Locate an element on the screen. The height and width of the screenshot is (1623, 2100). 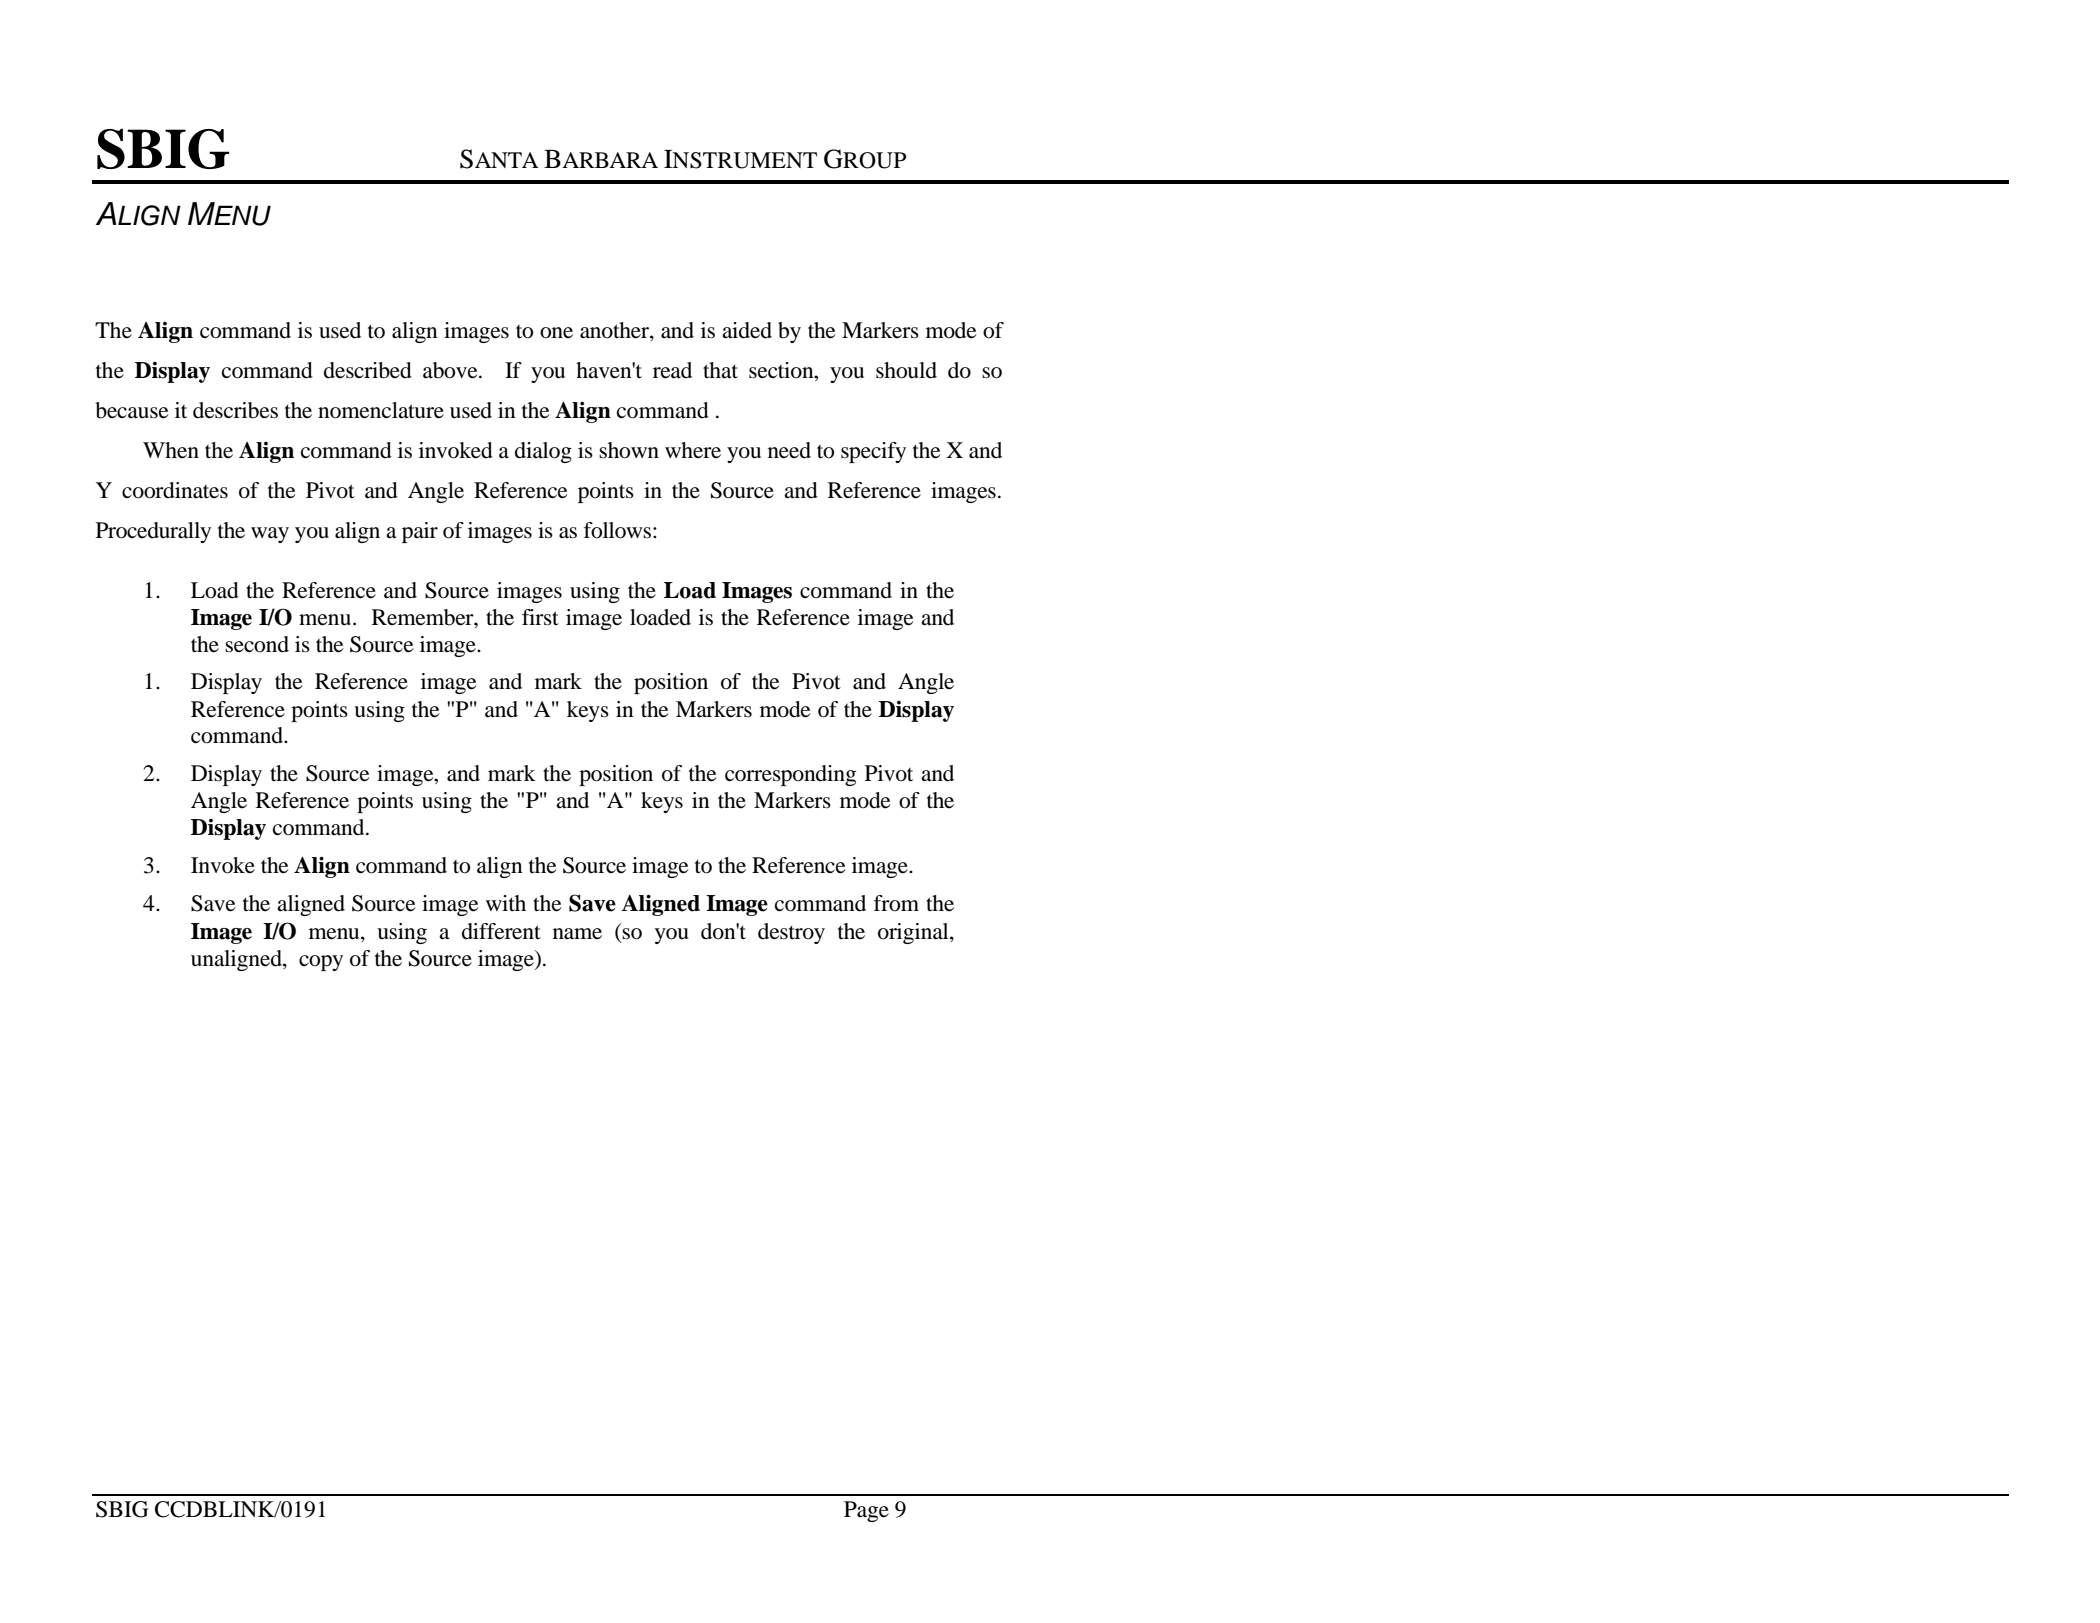
copy is located at coordinates (321, 963).
